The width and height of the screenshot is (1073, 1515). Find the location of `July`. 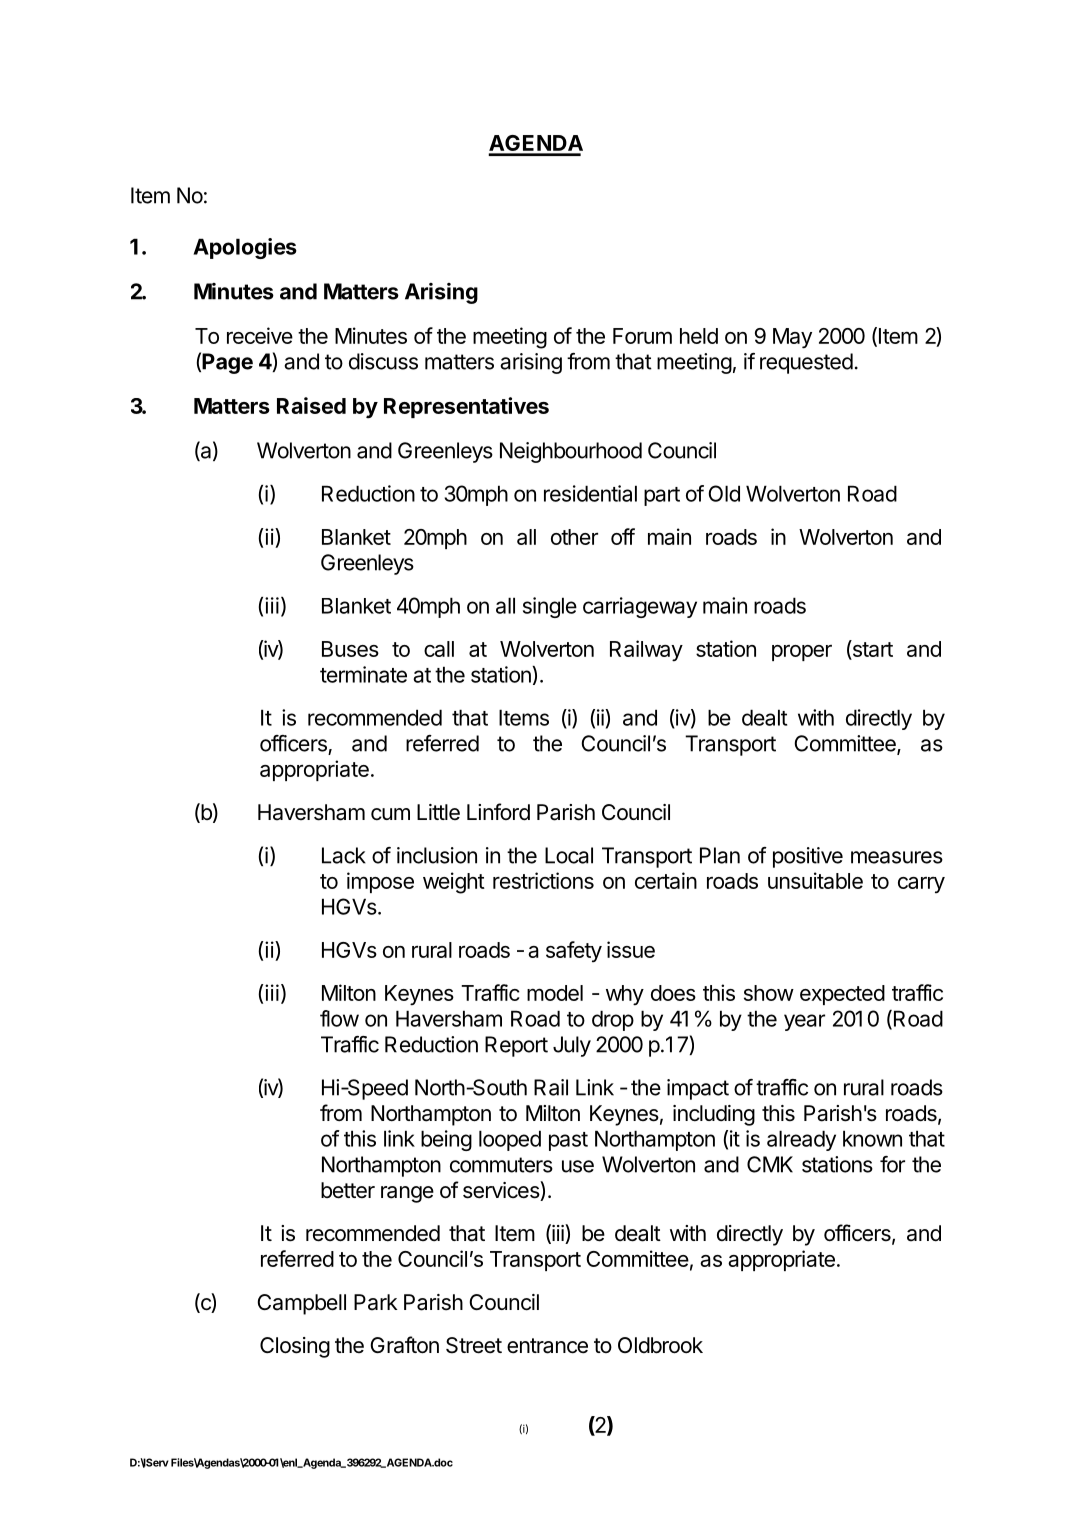

July is located at coordinates (572, 1046).
